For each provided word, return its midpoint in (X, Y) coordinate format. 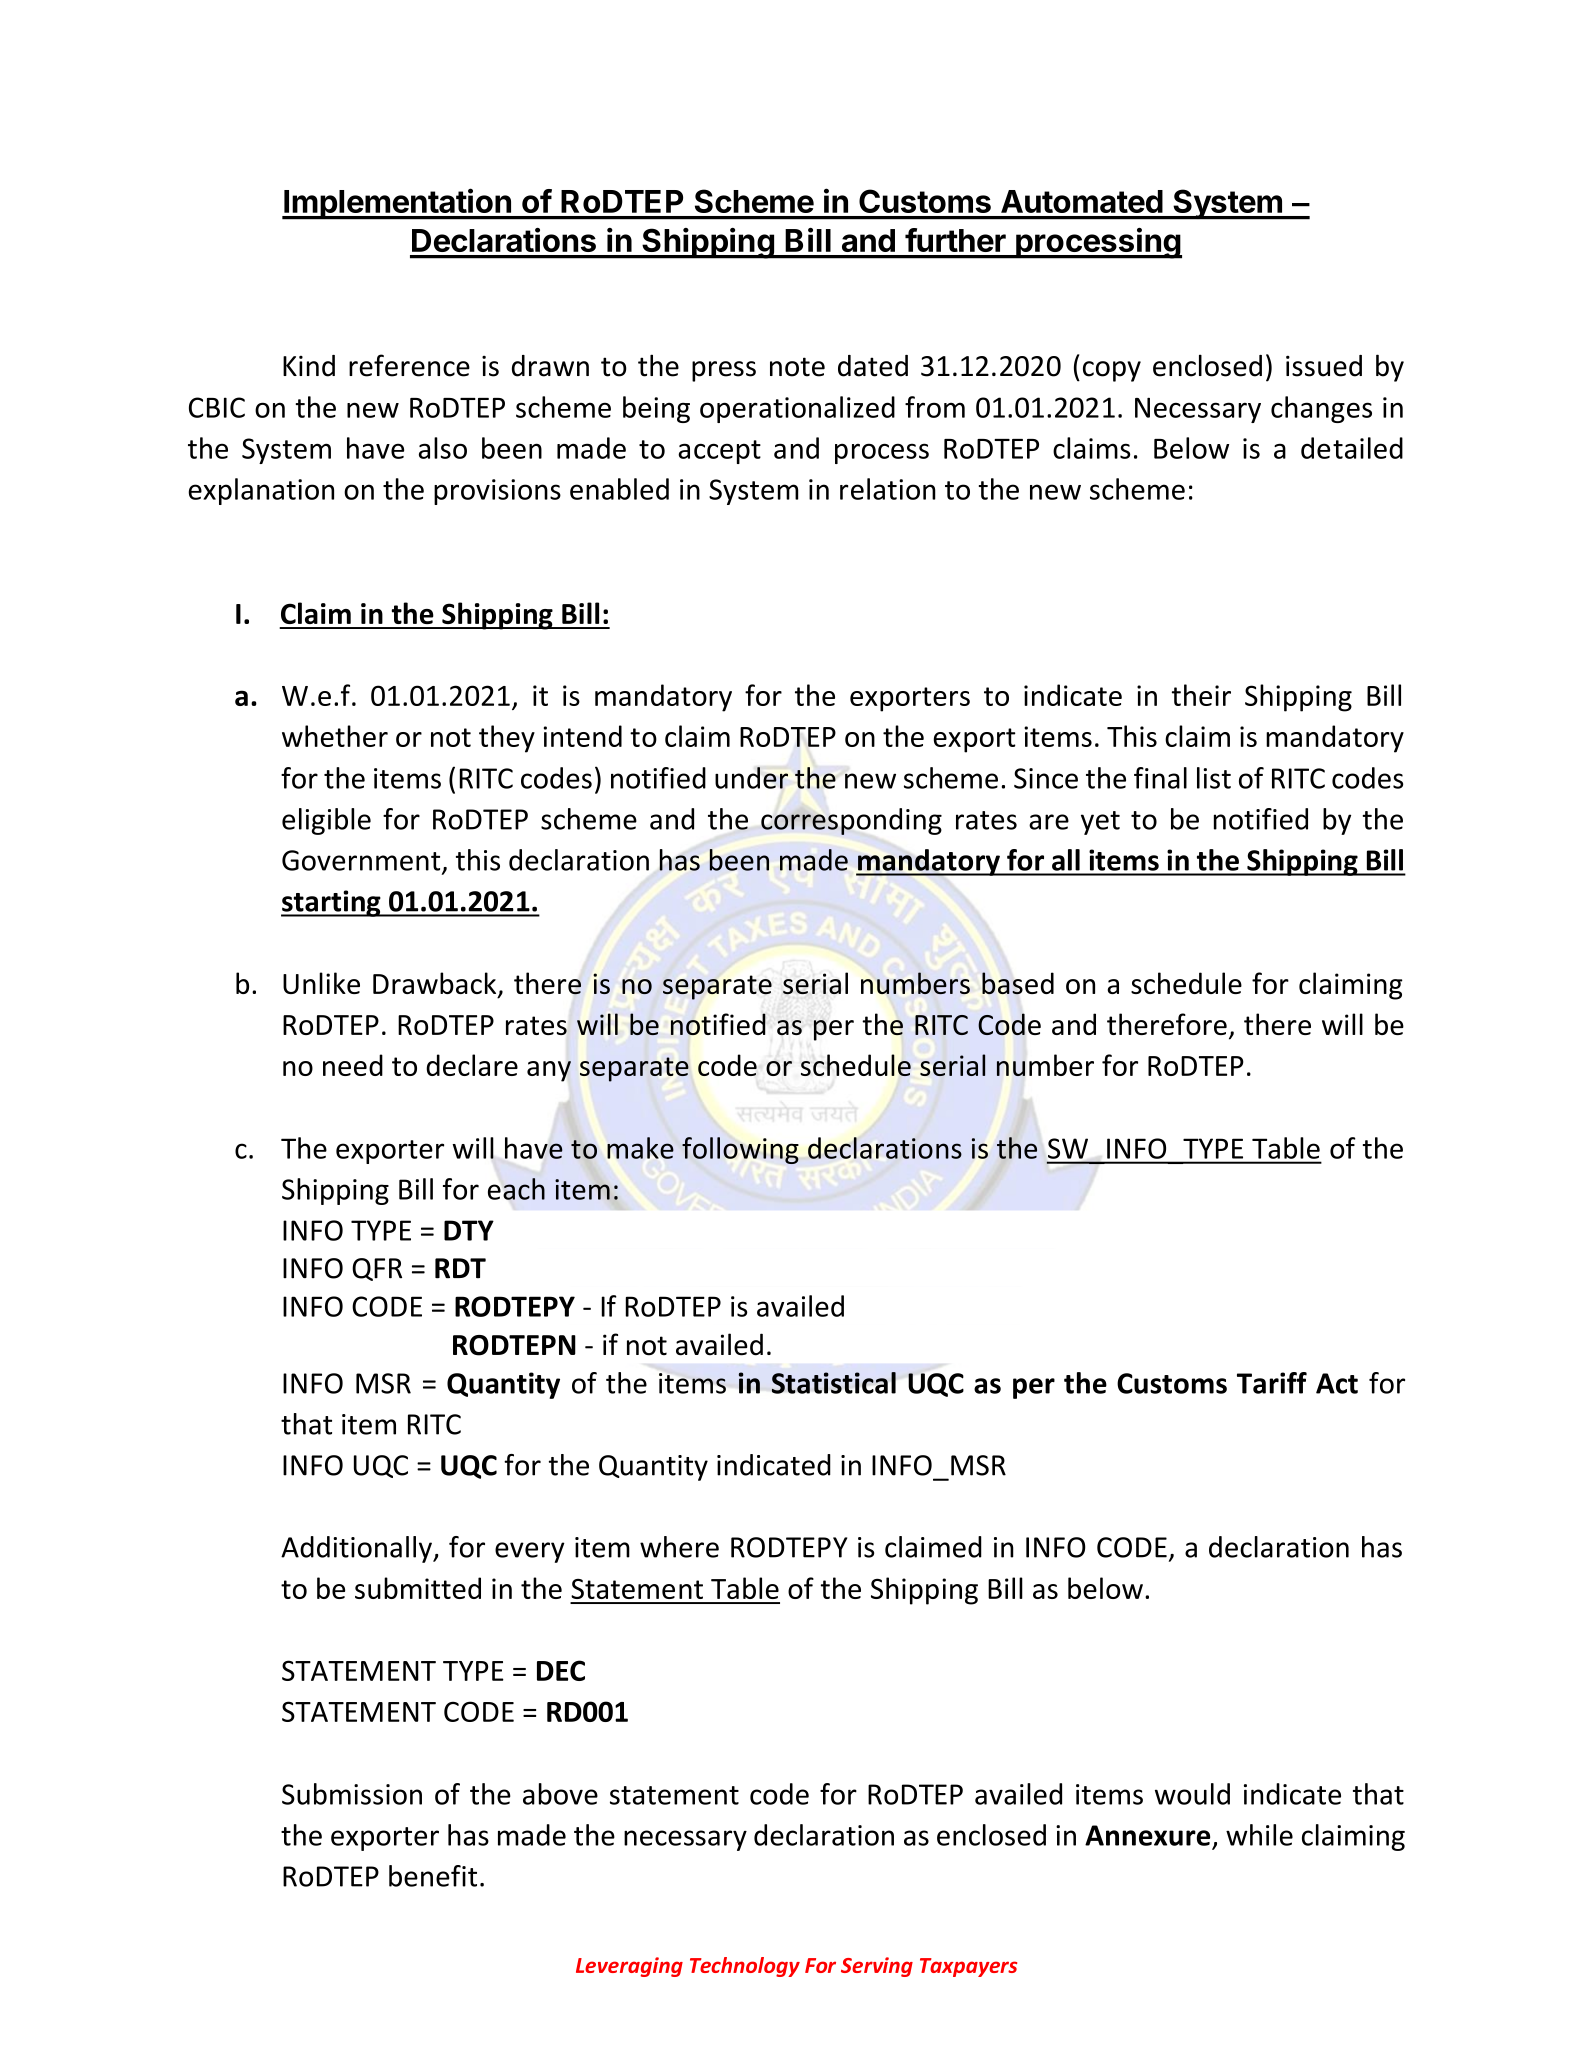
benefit (433, 1876)
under (751, 778)
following (740, 1150)
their (1201, 695)
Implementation (397, 204)
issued (1324, 366)
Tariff (1272, 1383)
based (1018, 983)
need (353, 1065)
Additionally (357, 1549)
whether (335, 736)
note (797, 367)
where (679, 1547)
